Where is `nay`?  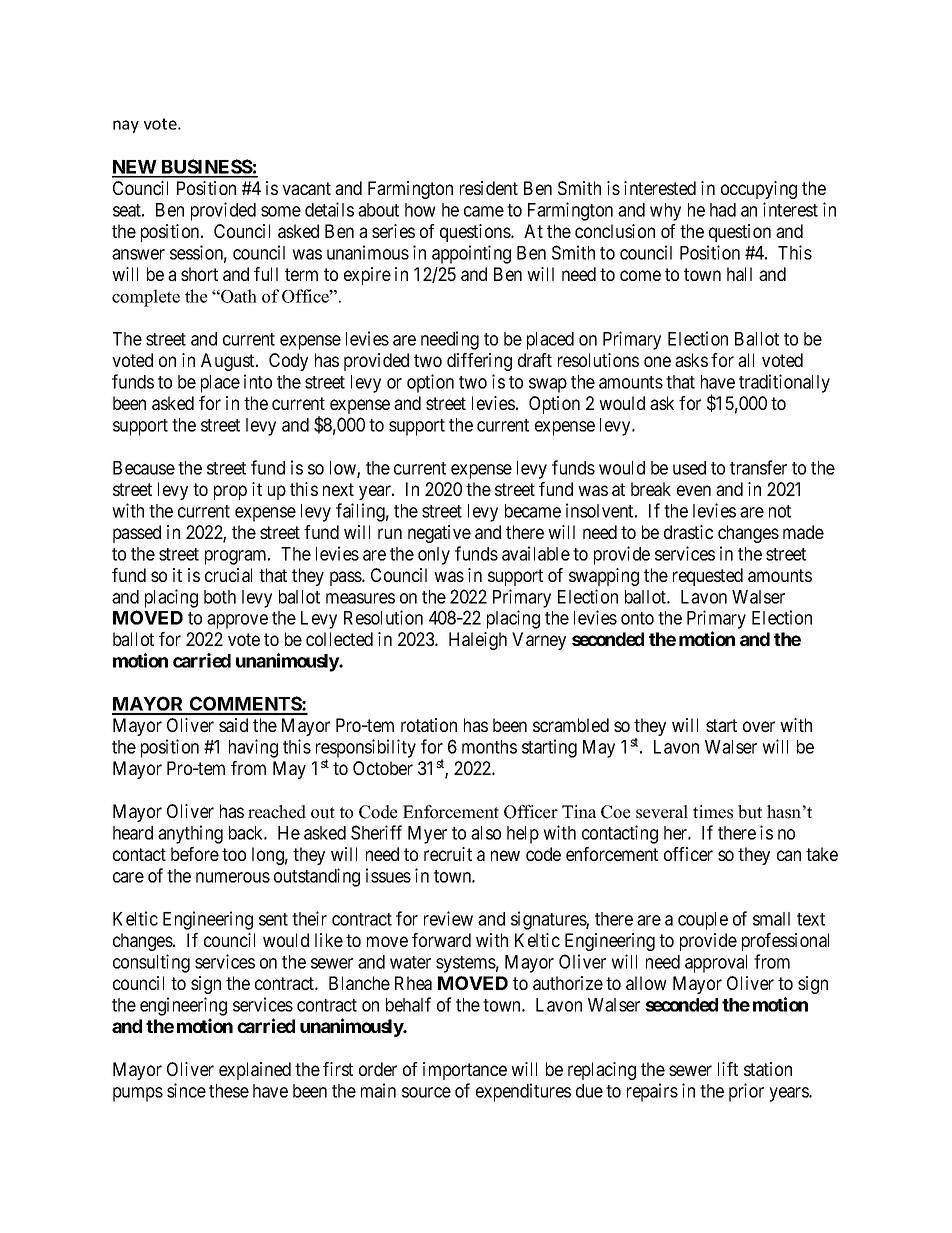 nay is located at coordinates (126, 126).
